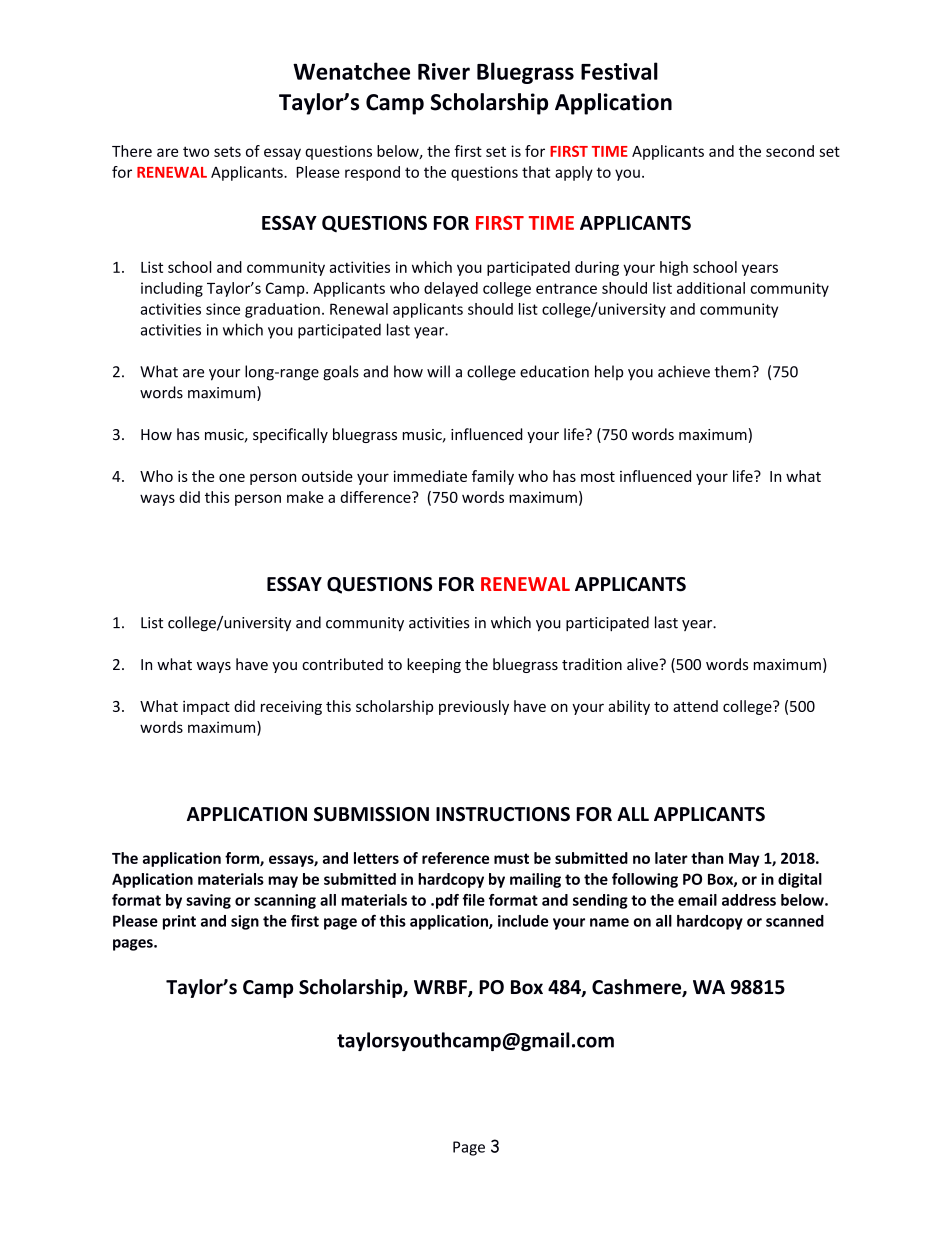 The height and width of the page is (1233, 952). Describe the element at coordinates (619, 71) in the page. I see `Festival` at that location.
